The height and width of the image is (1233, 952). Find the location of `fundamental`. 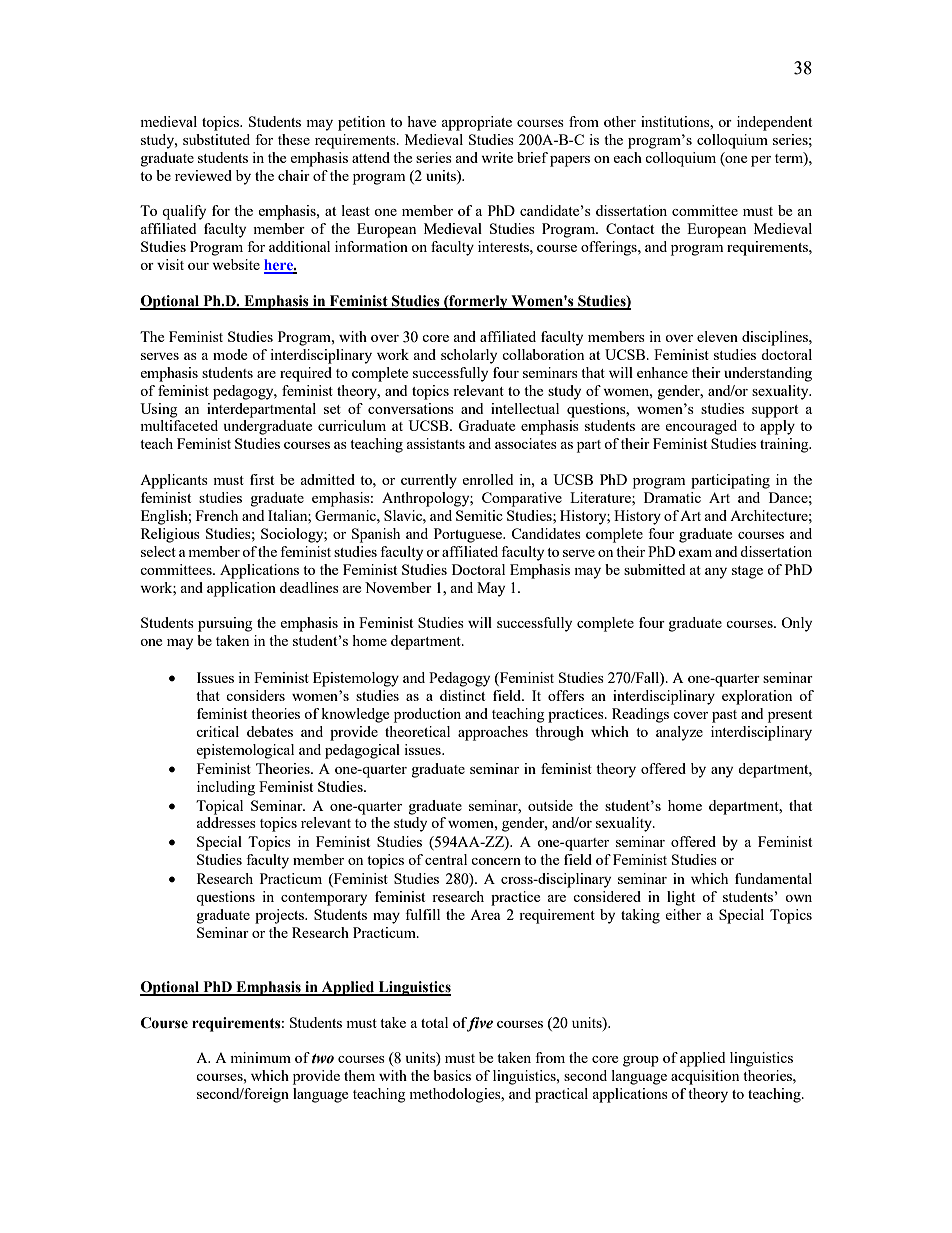

fundamental is located at coordinates (773, 878).
